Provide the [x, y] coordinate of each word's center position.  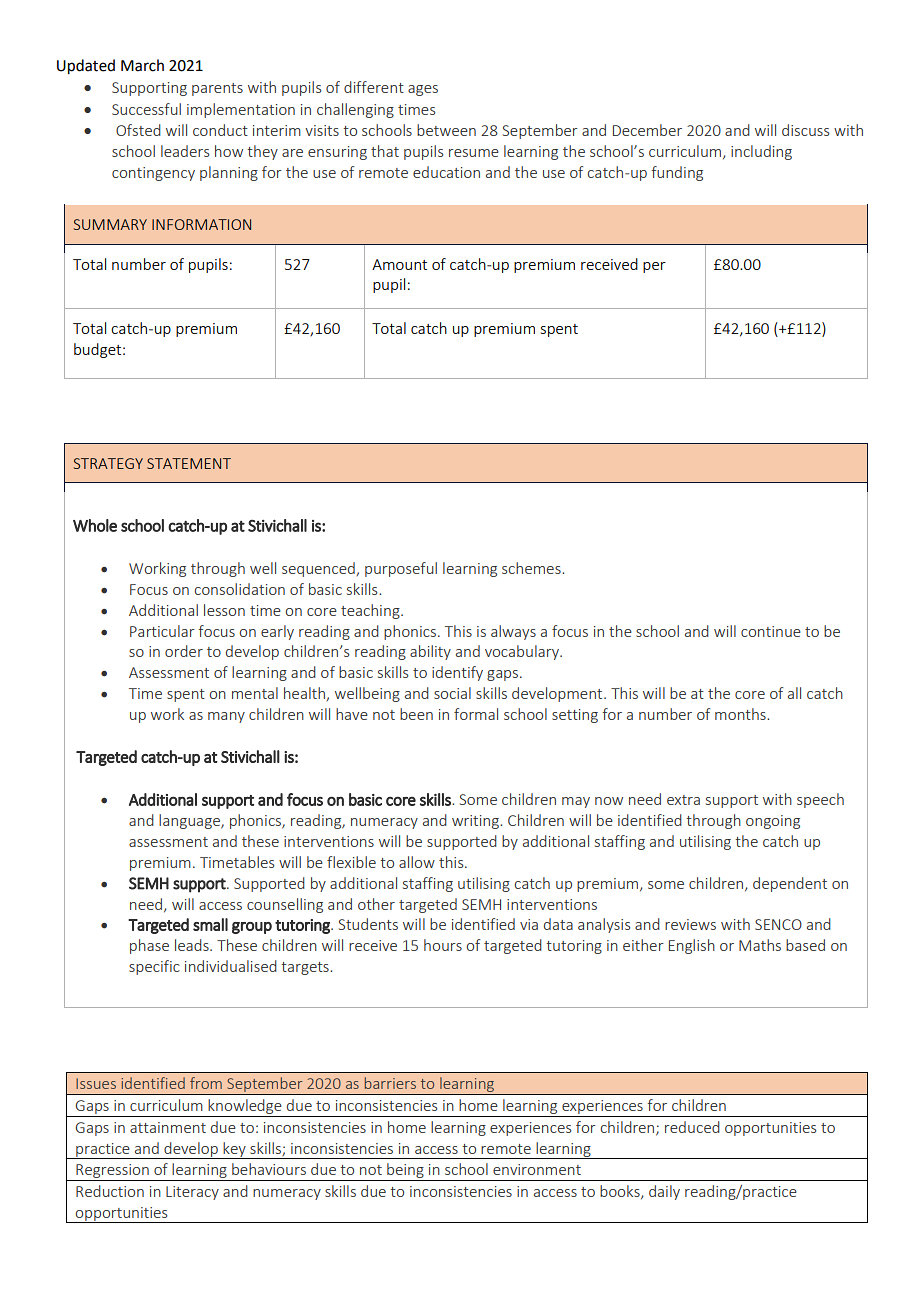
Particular [162, 631]
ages [423, 90]
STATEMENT [189, 463]
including [761, 152]
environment [537, 1169]
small [210, 924]
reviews [690, 924]
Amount [399, 264]
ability [430, 652]
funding [677, 173]
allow [417, 862]
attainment [168, 1127]
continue [771, 631]
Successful [146, 109]
